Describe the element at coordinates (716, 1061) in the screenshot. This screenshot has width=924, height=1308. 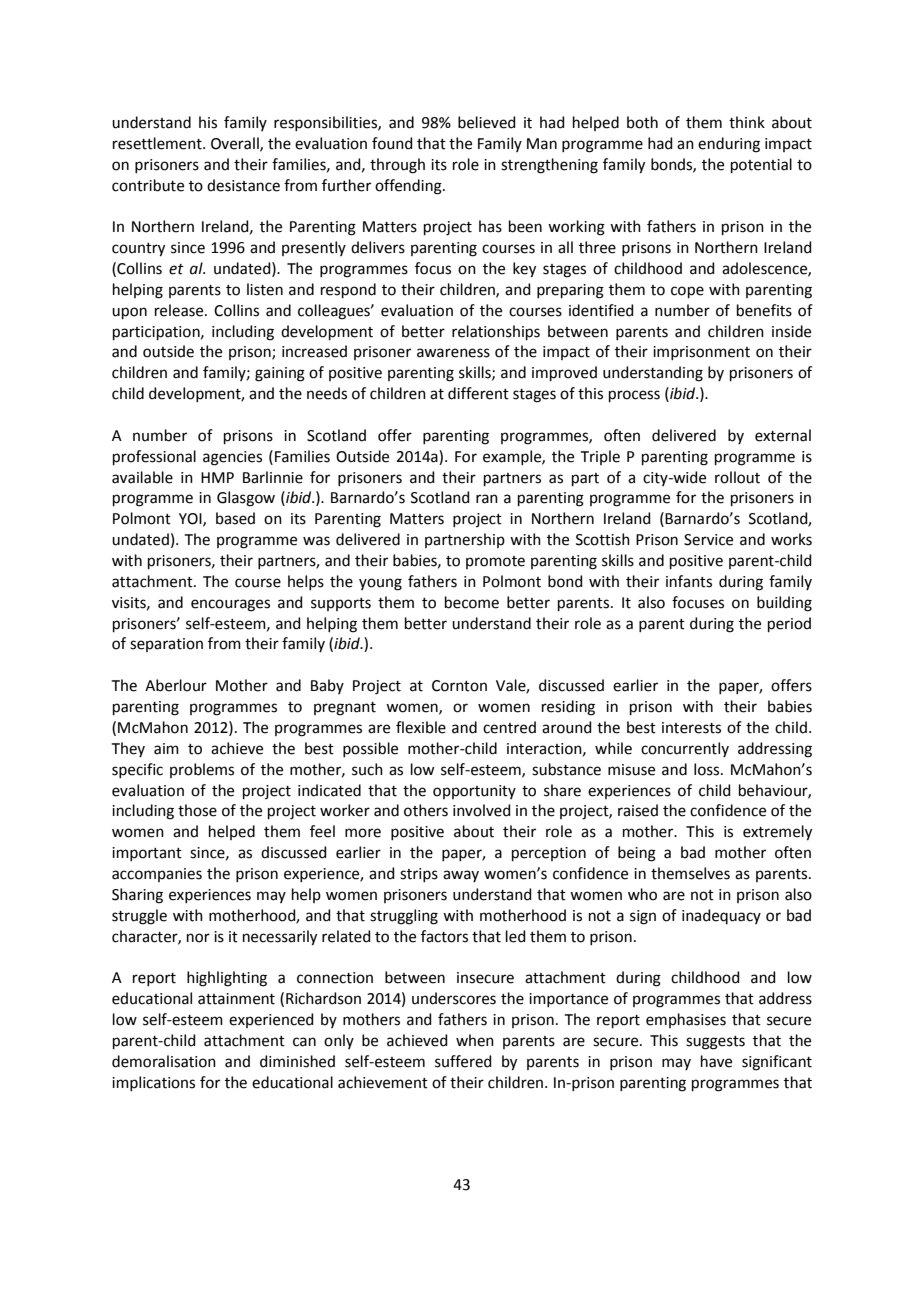
I see `have` at that location.
